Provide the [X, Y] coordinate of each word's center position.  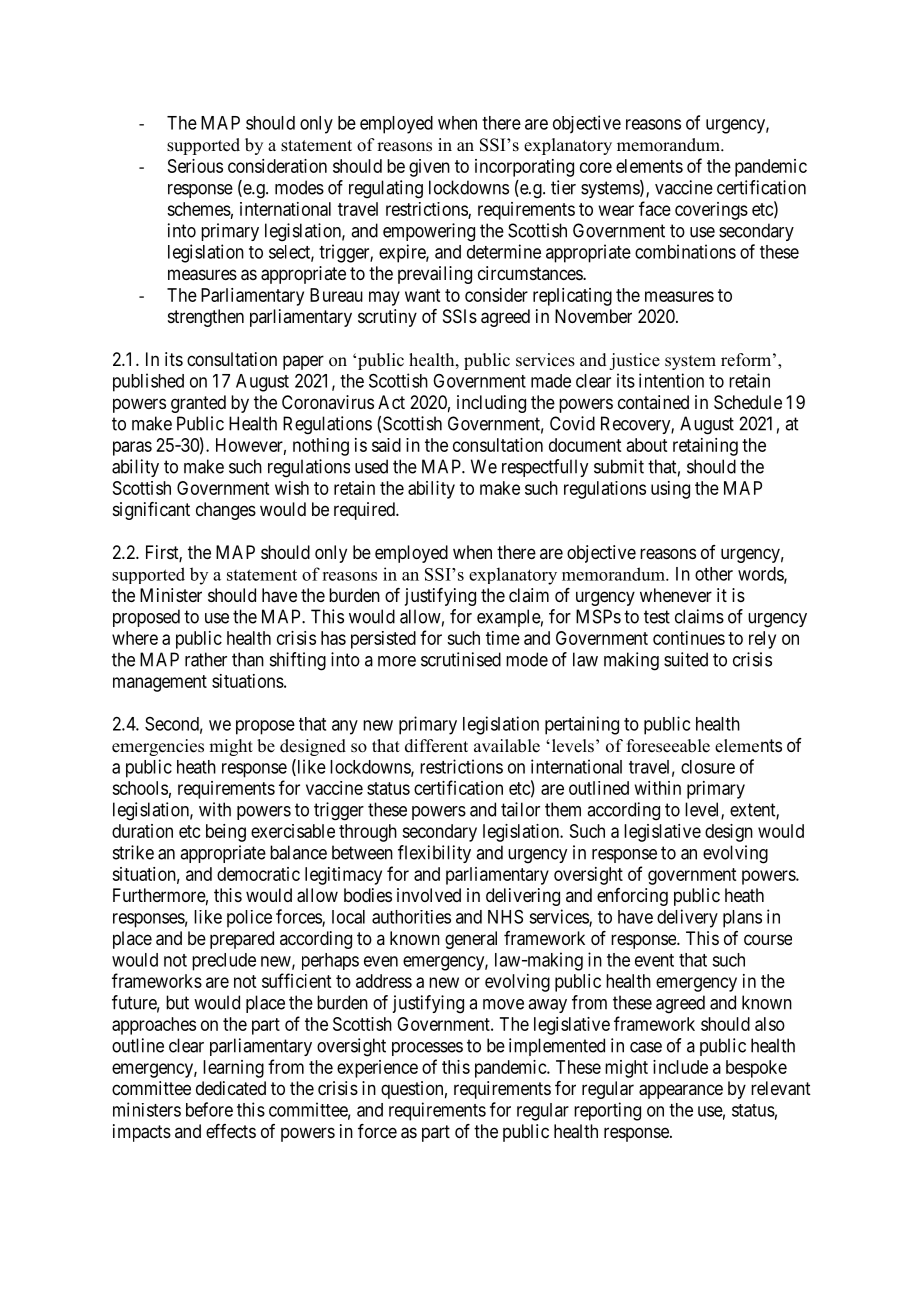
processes [427, 1049]
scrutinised [461, 659]
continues [689, 638]
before [209, 1109]
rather [206, 659]
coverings [711, 211]
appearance [681, 1091]
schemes [199, 209]
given [429, 168]
